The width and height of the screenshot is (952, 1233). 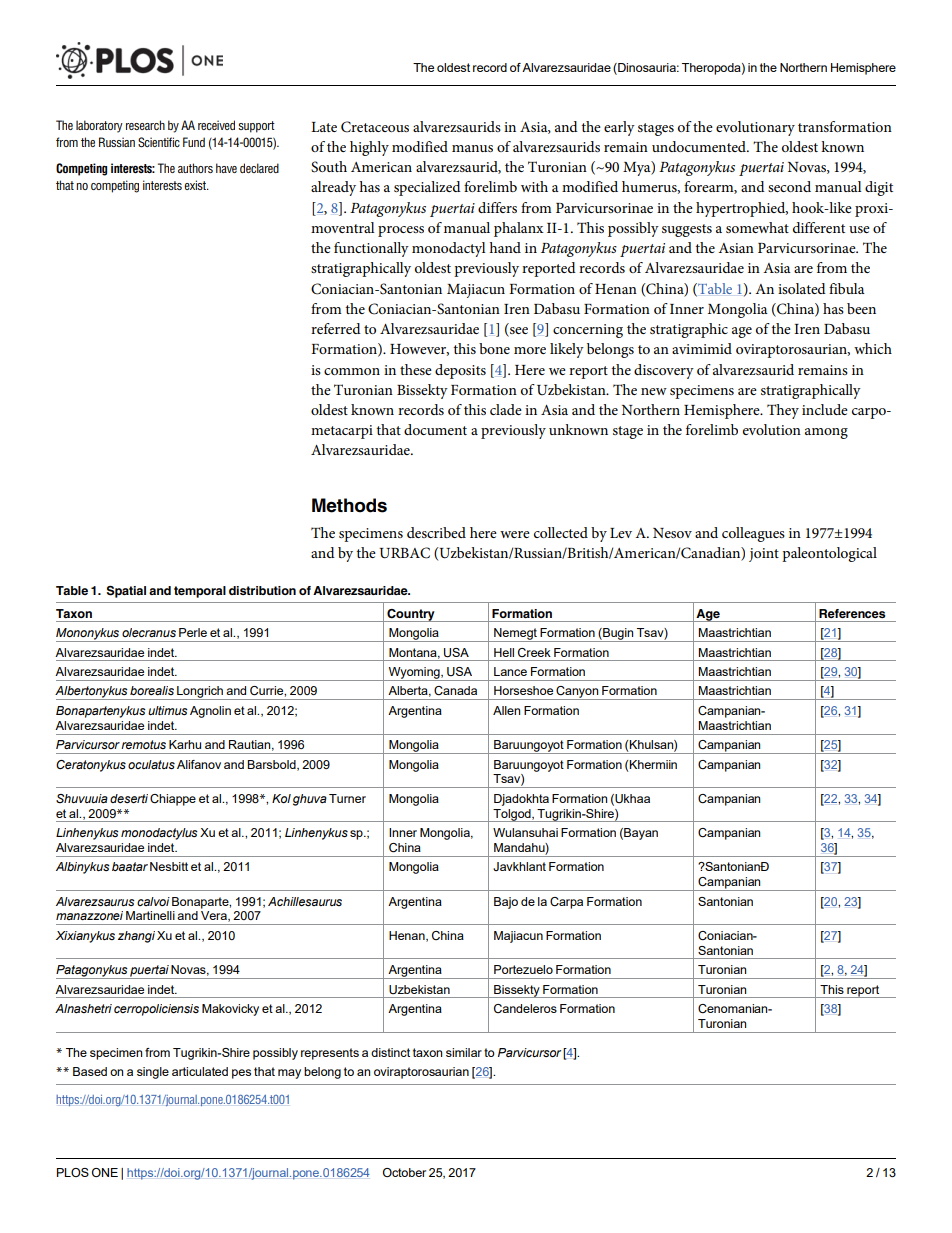 What do you see at coordinates (504, 652) in the screenshot?
I see `Hell` at bounding box center [504, 652].
